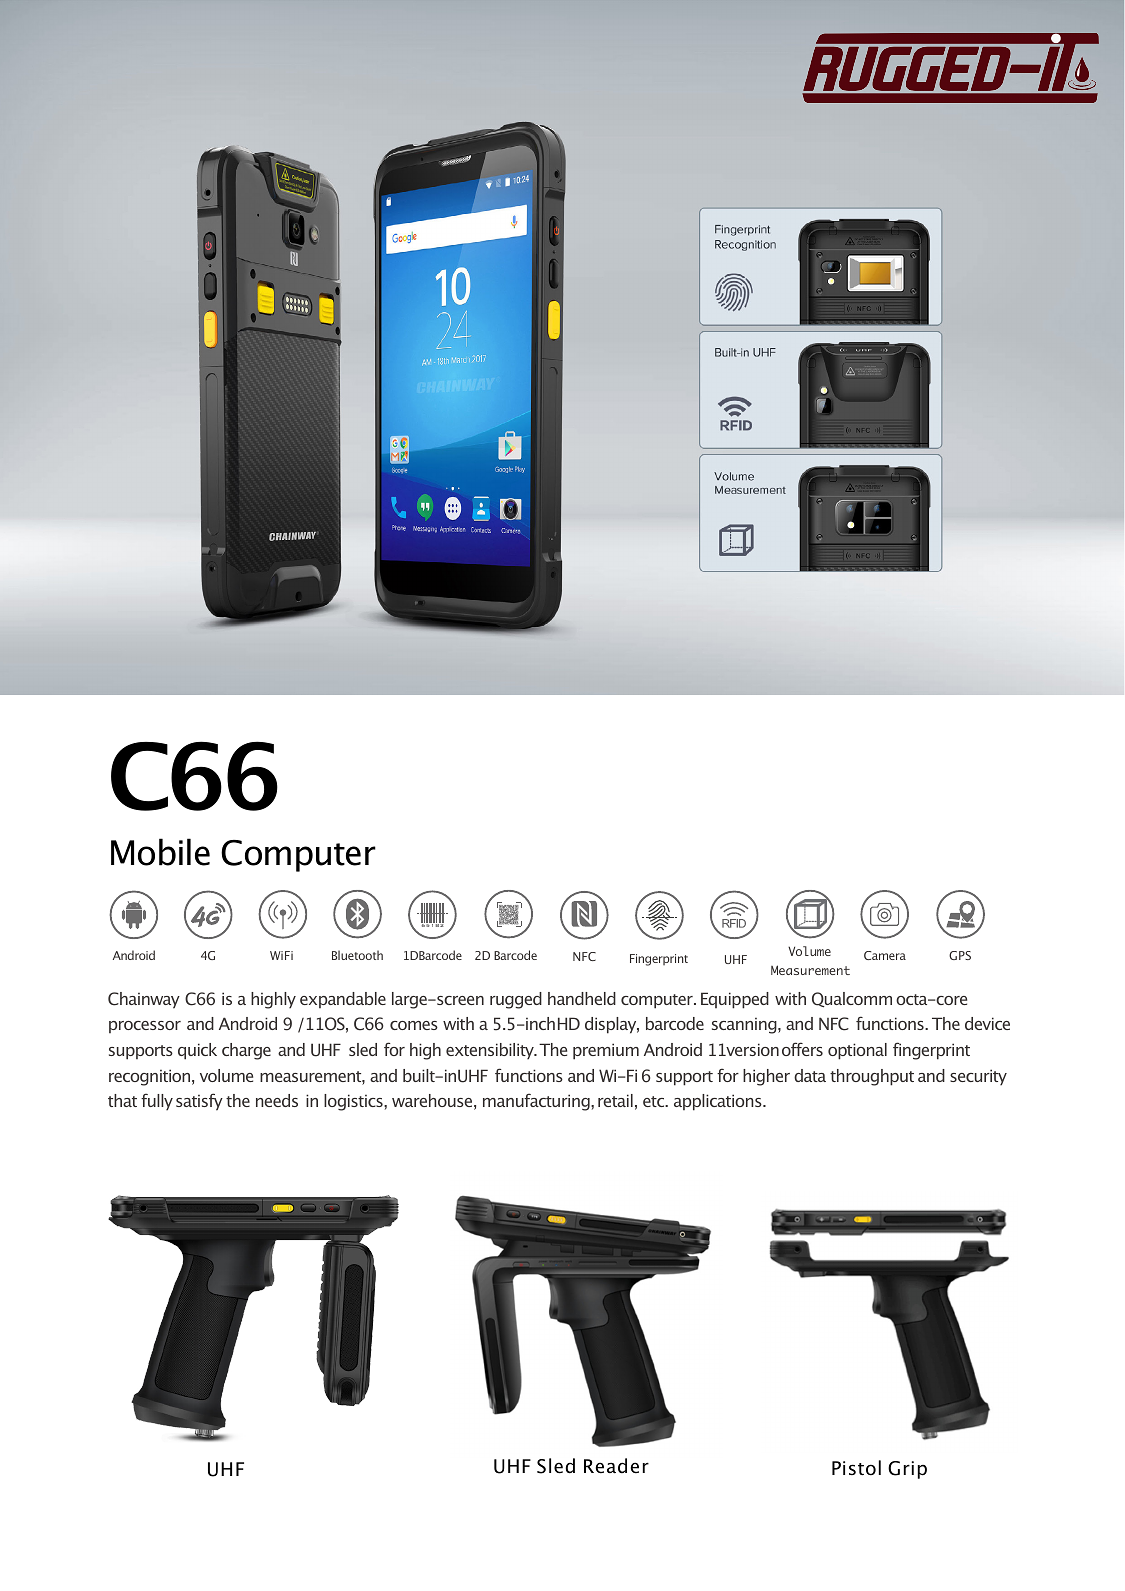 The width and height of the screenshot is (1125, 1591). What do you see at coordinates (655, 1101) in the screenshot?
I see `etc` at bounding box center [655, 1101].
